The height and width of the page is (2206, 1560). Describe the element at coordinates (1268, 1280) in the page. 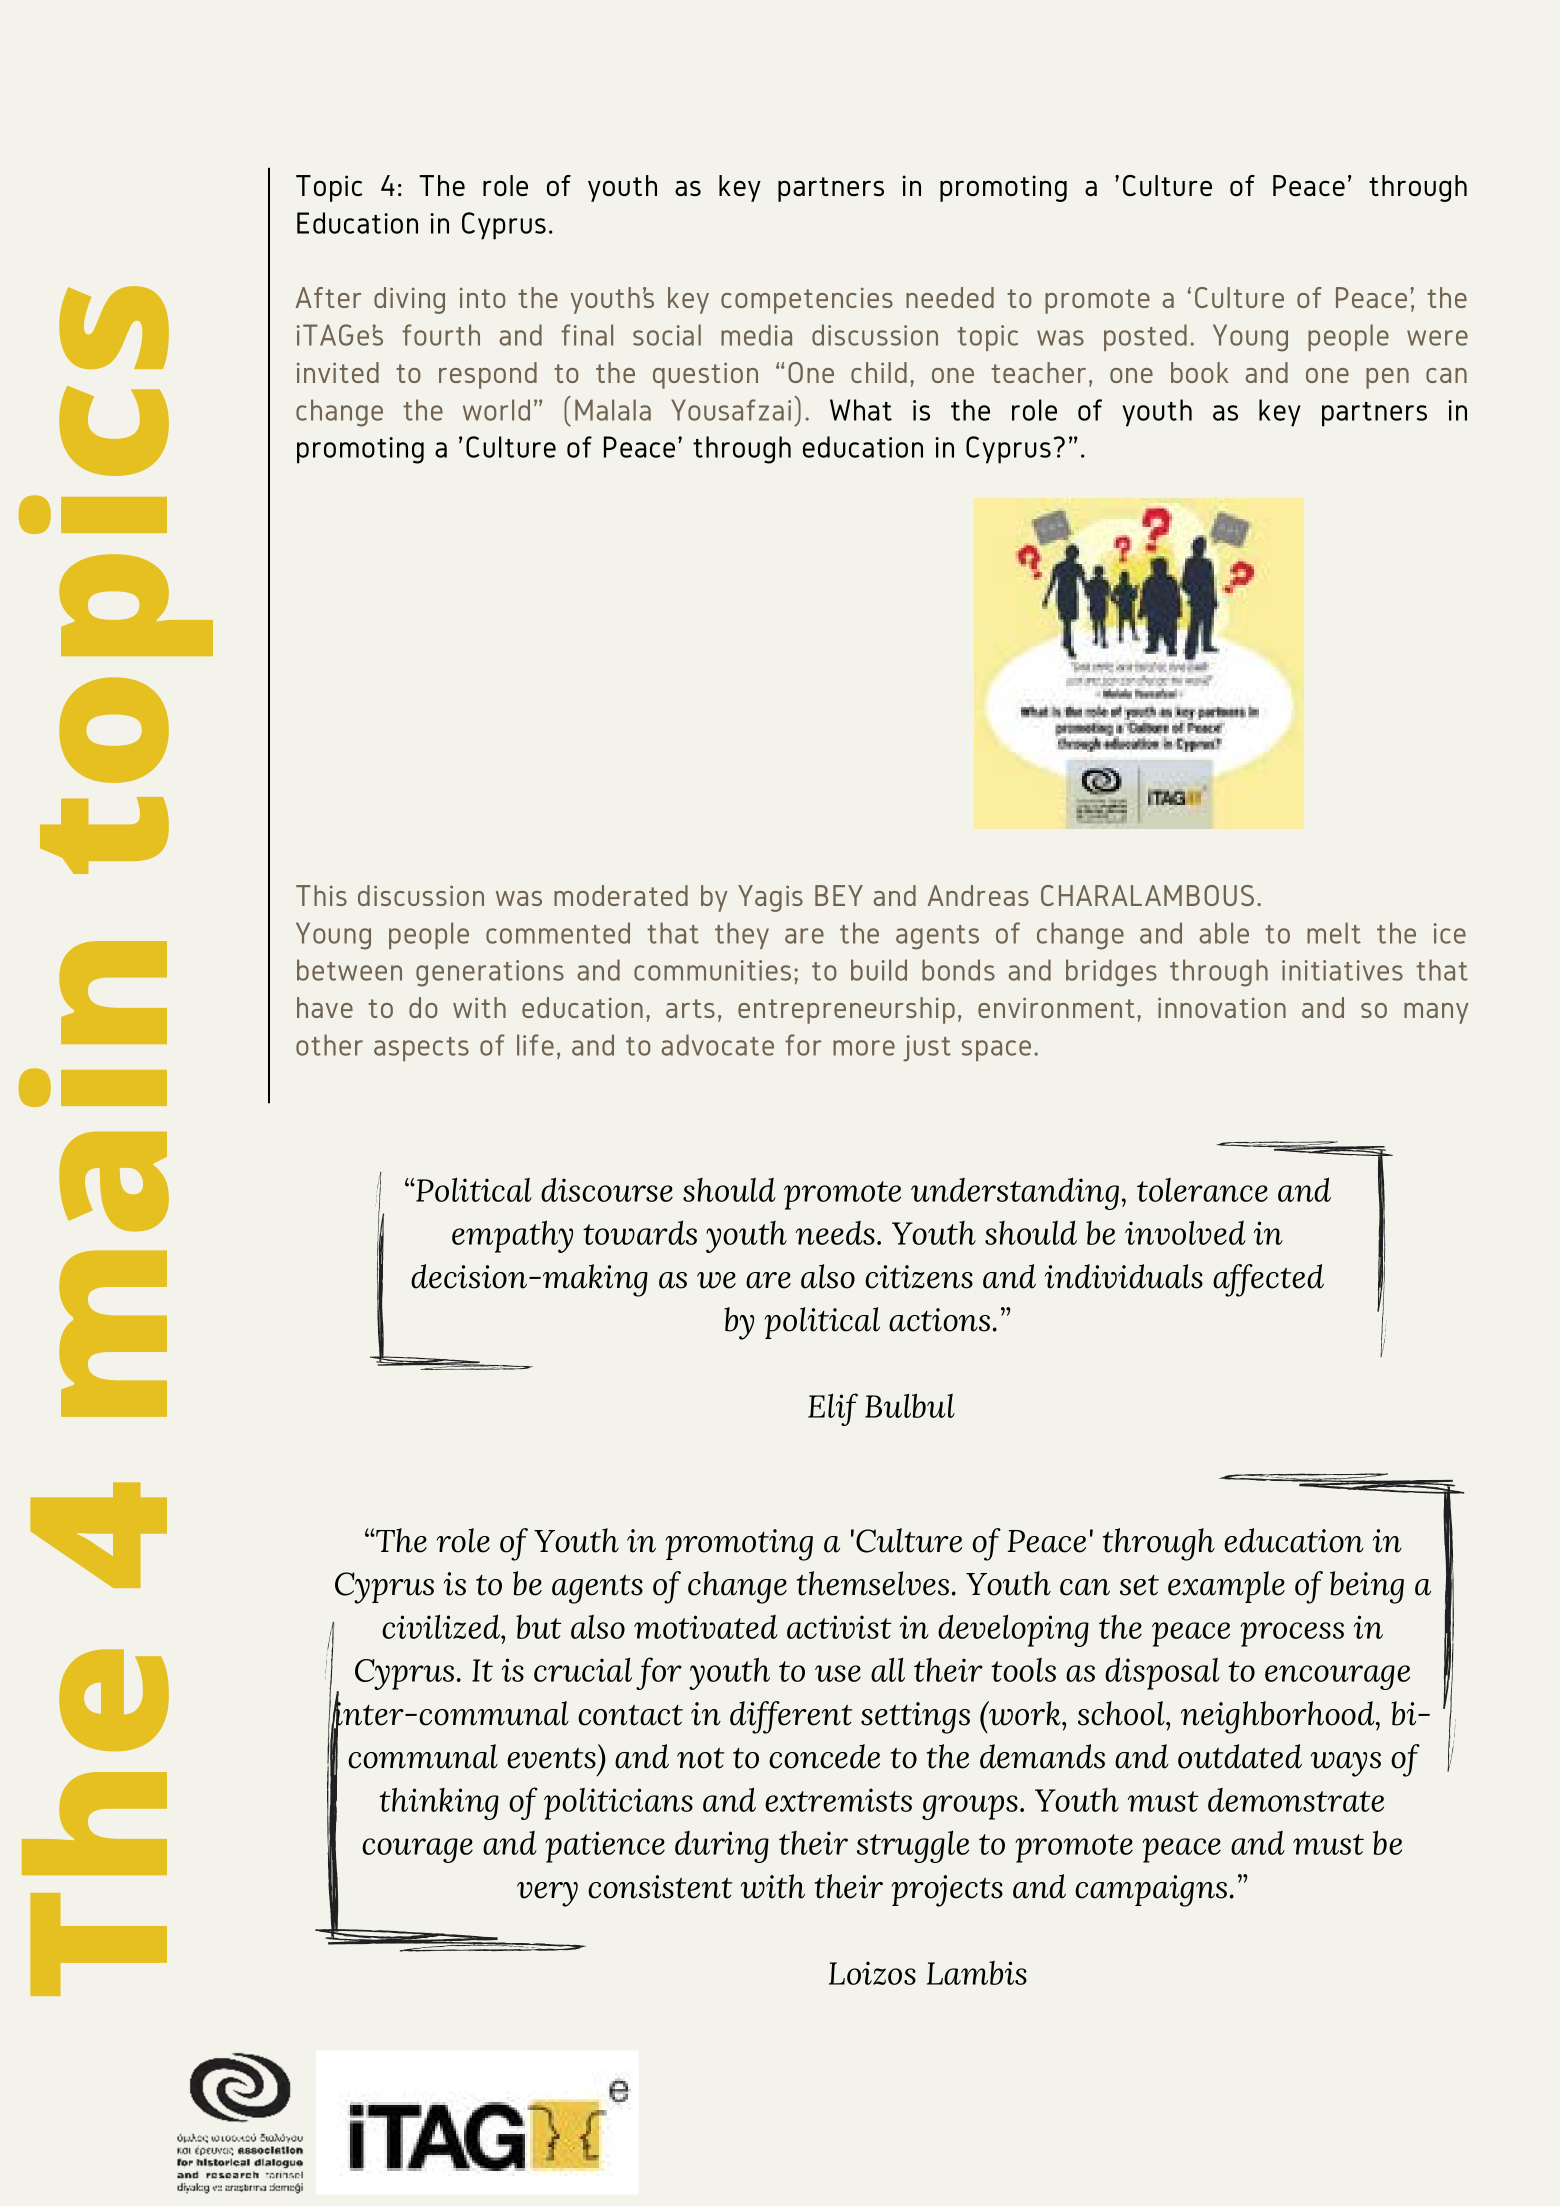

I see `affected` at that location.
